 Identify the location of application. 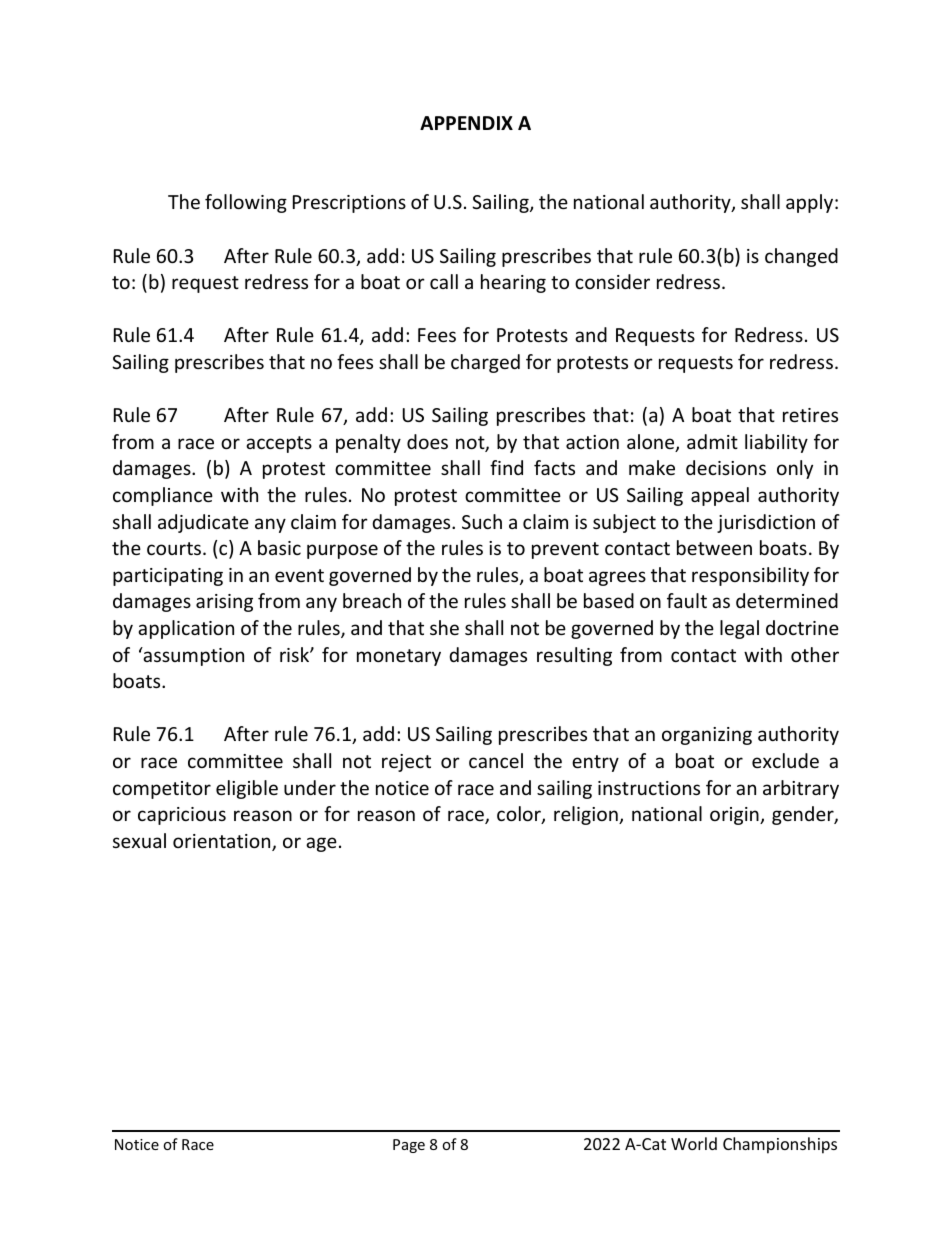
(186, 629).
